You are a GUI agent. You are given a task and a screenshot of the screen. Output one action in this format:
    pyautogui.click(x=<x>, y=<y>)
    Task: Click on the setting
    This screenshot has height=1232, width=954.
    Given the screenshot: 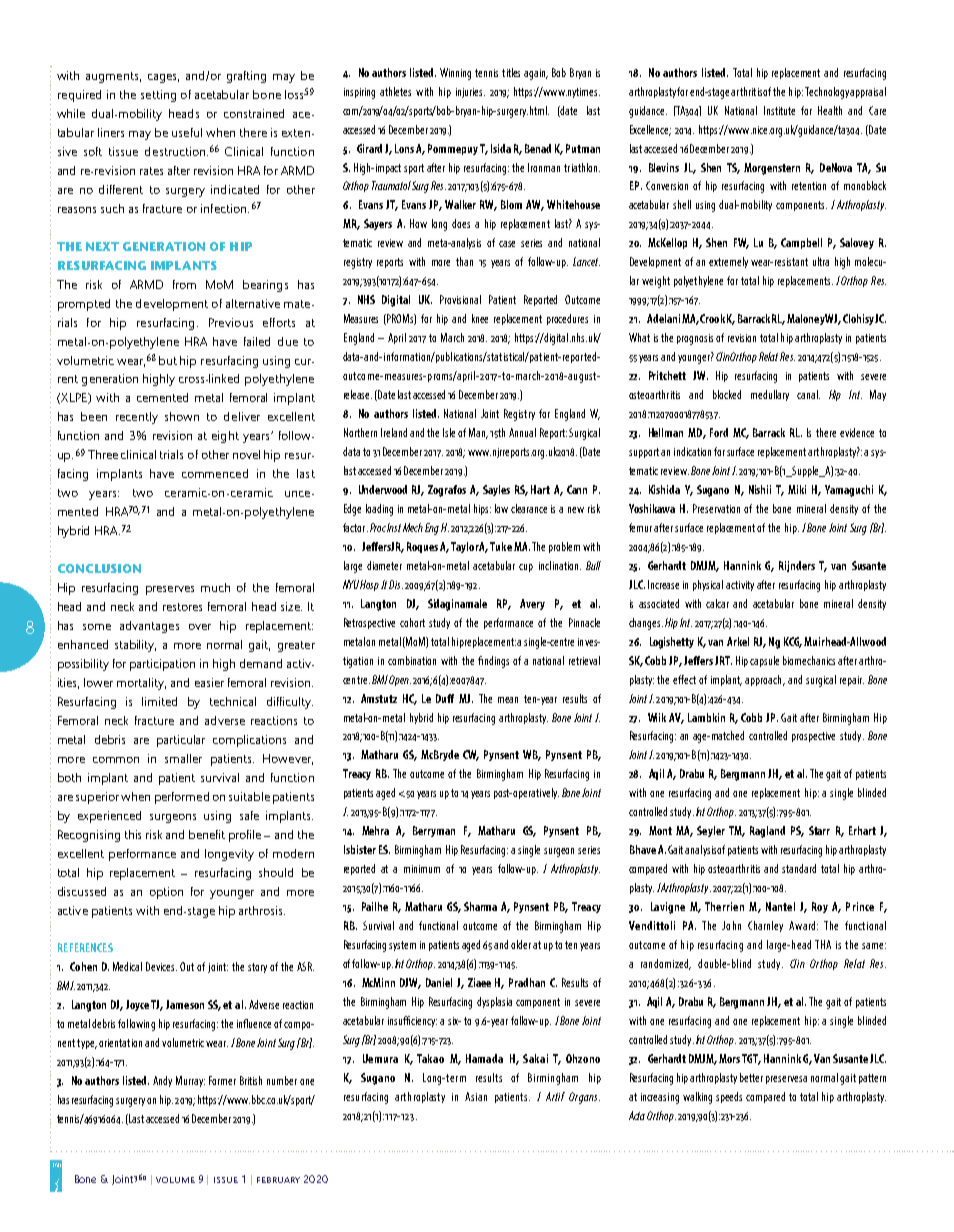 What is the action you would take?
    pyautogui.click(x=158, y=96)
